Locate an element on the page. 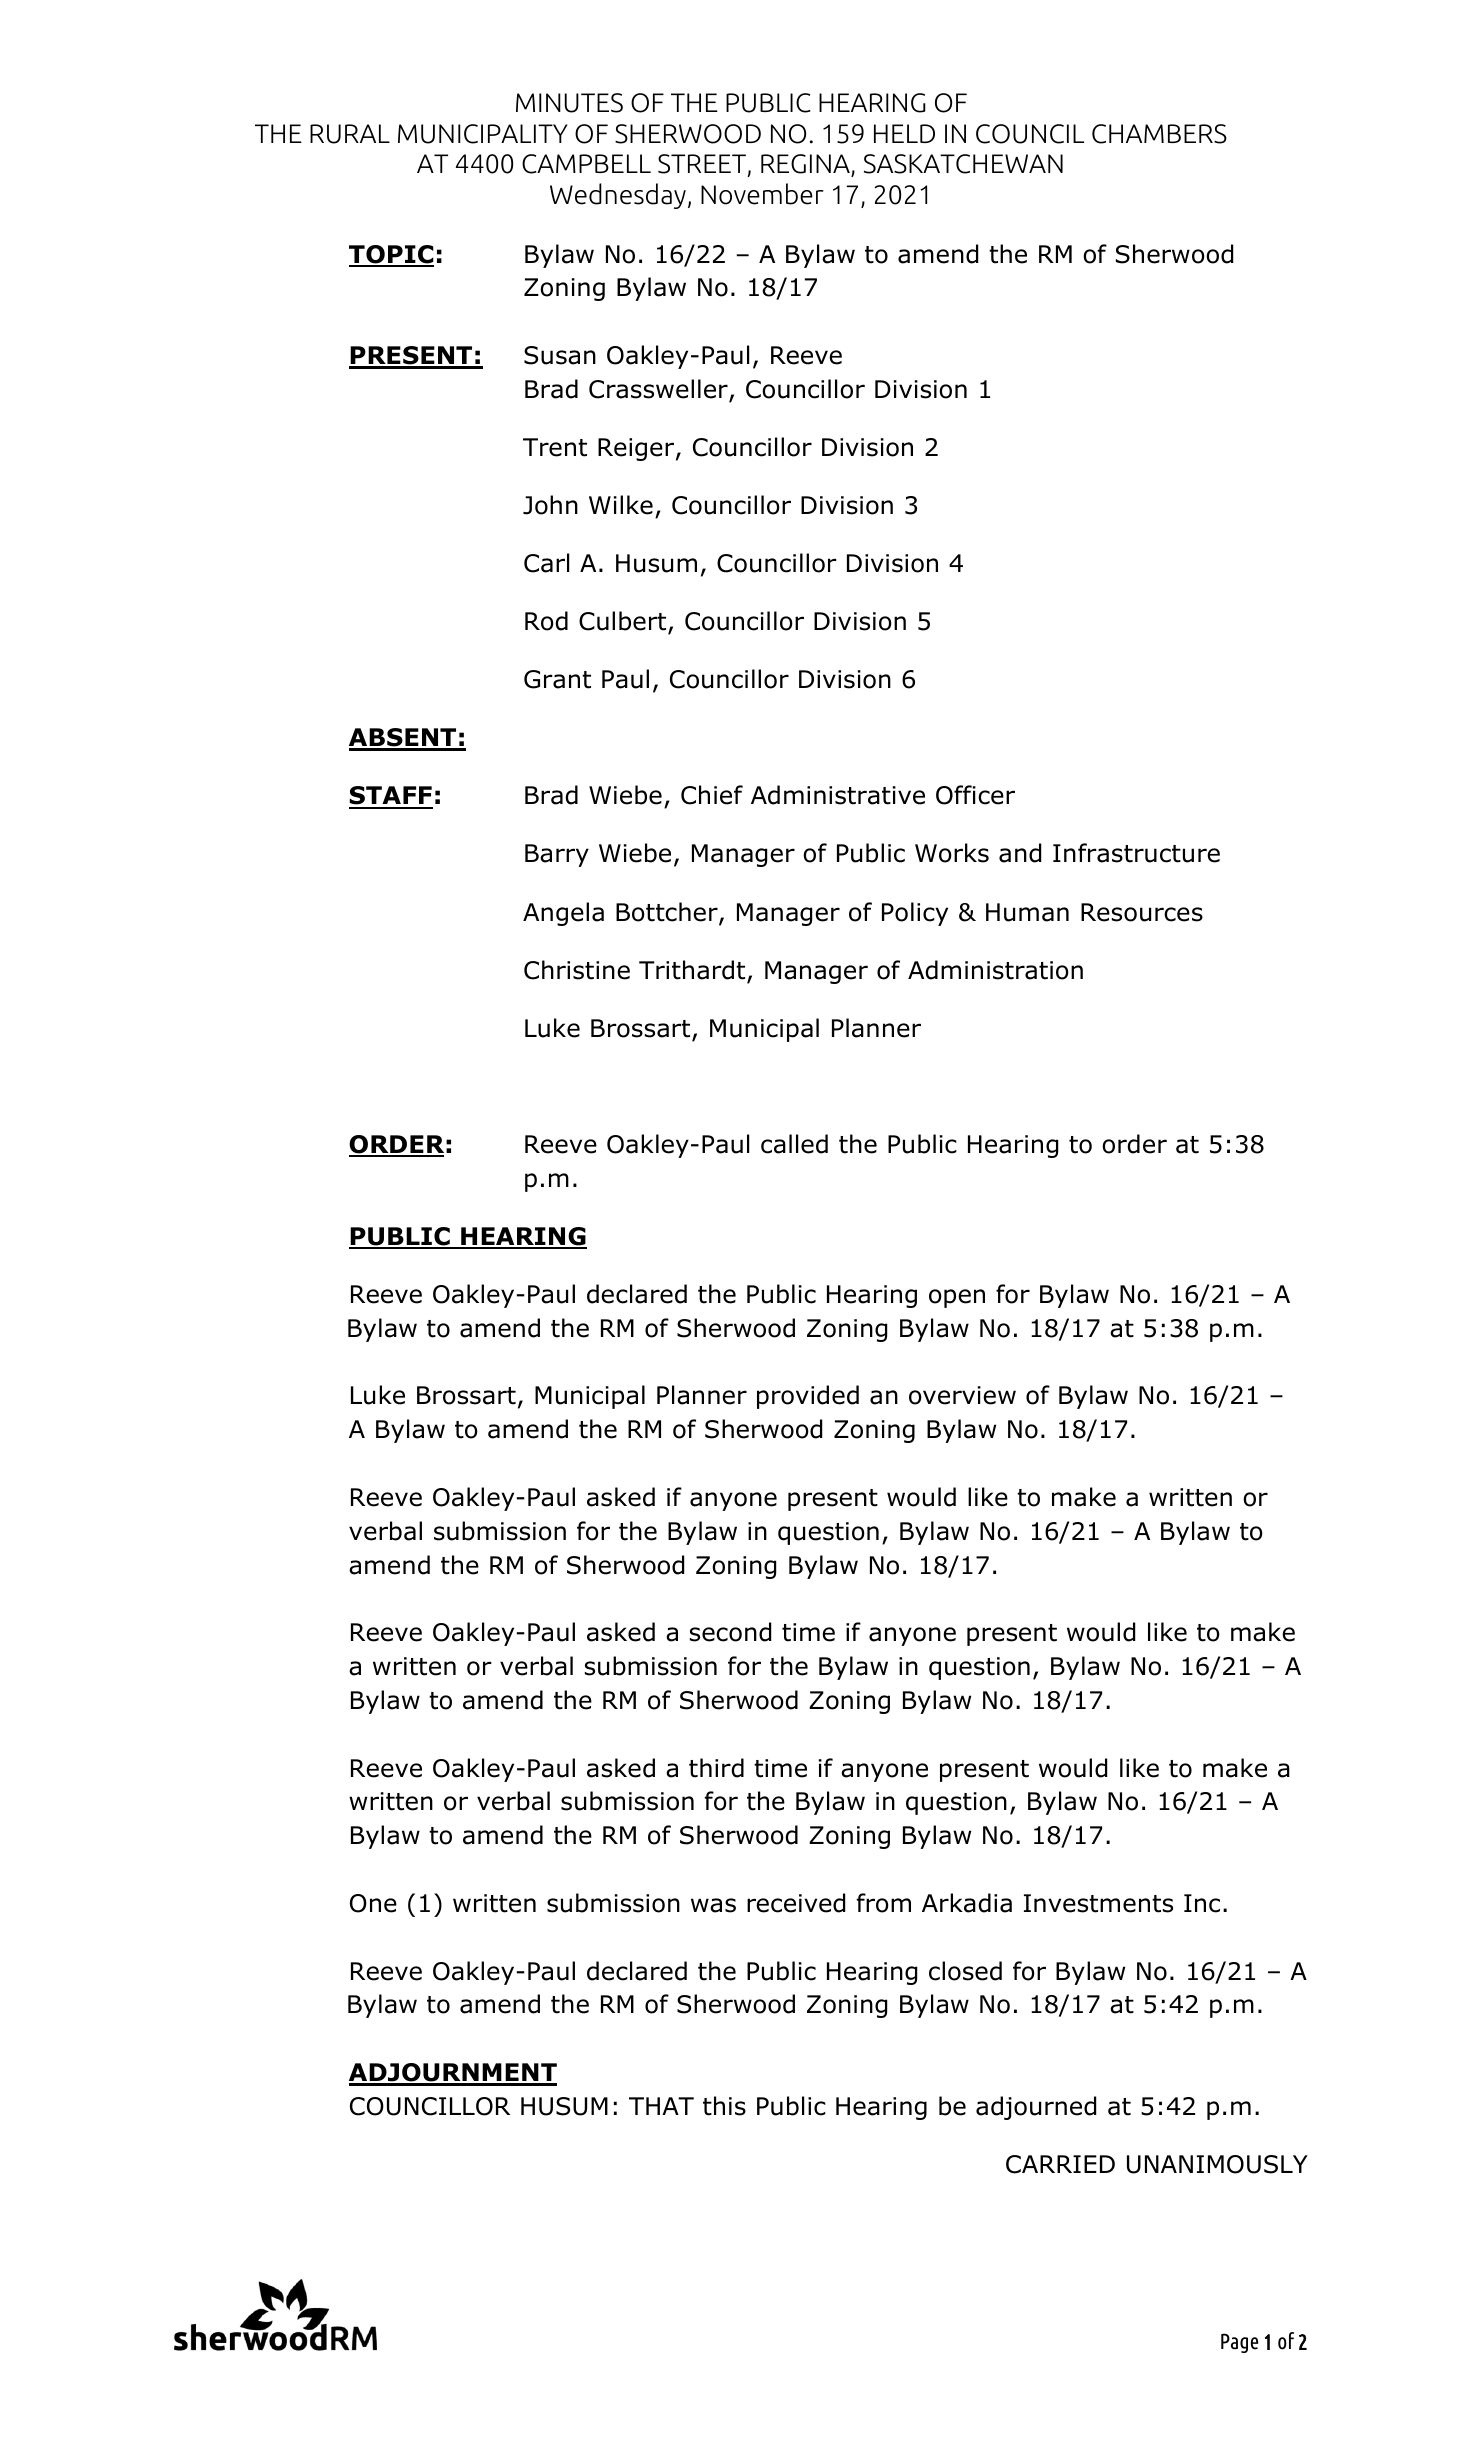 This document has height=2441, width=1482. CHAMBERS is located at coordinates (1159, 134).
